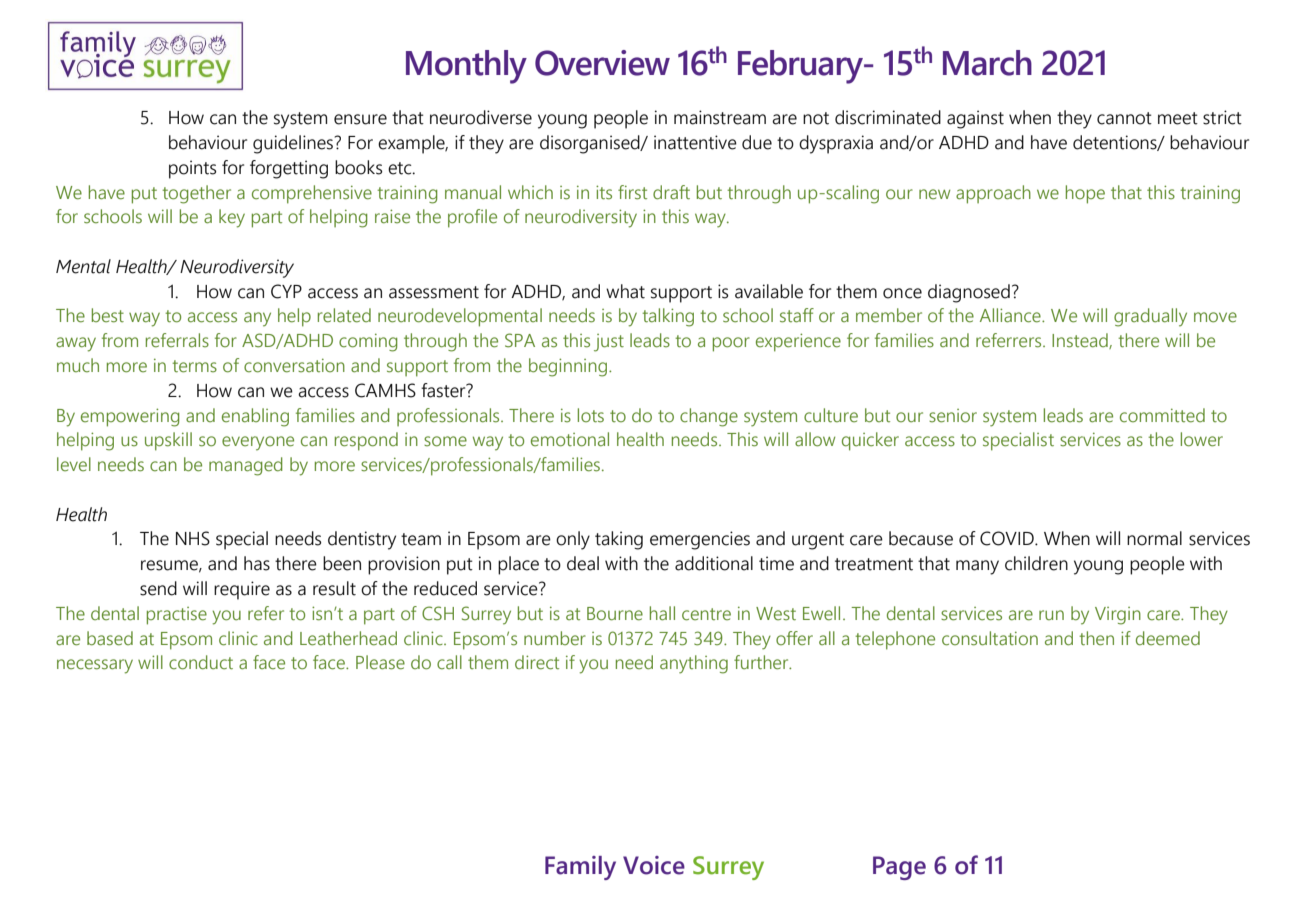 The height and width of the document is (924, 1308). I want to click on cannot, so click(1124, 118).
